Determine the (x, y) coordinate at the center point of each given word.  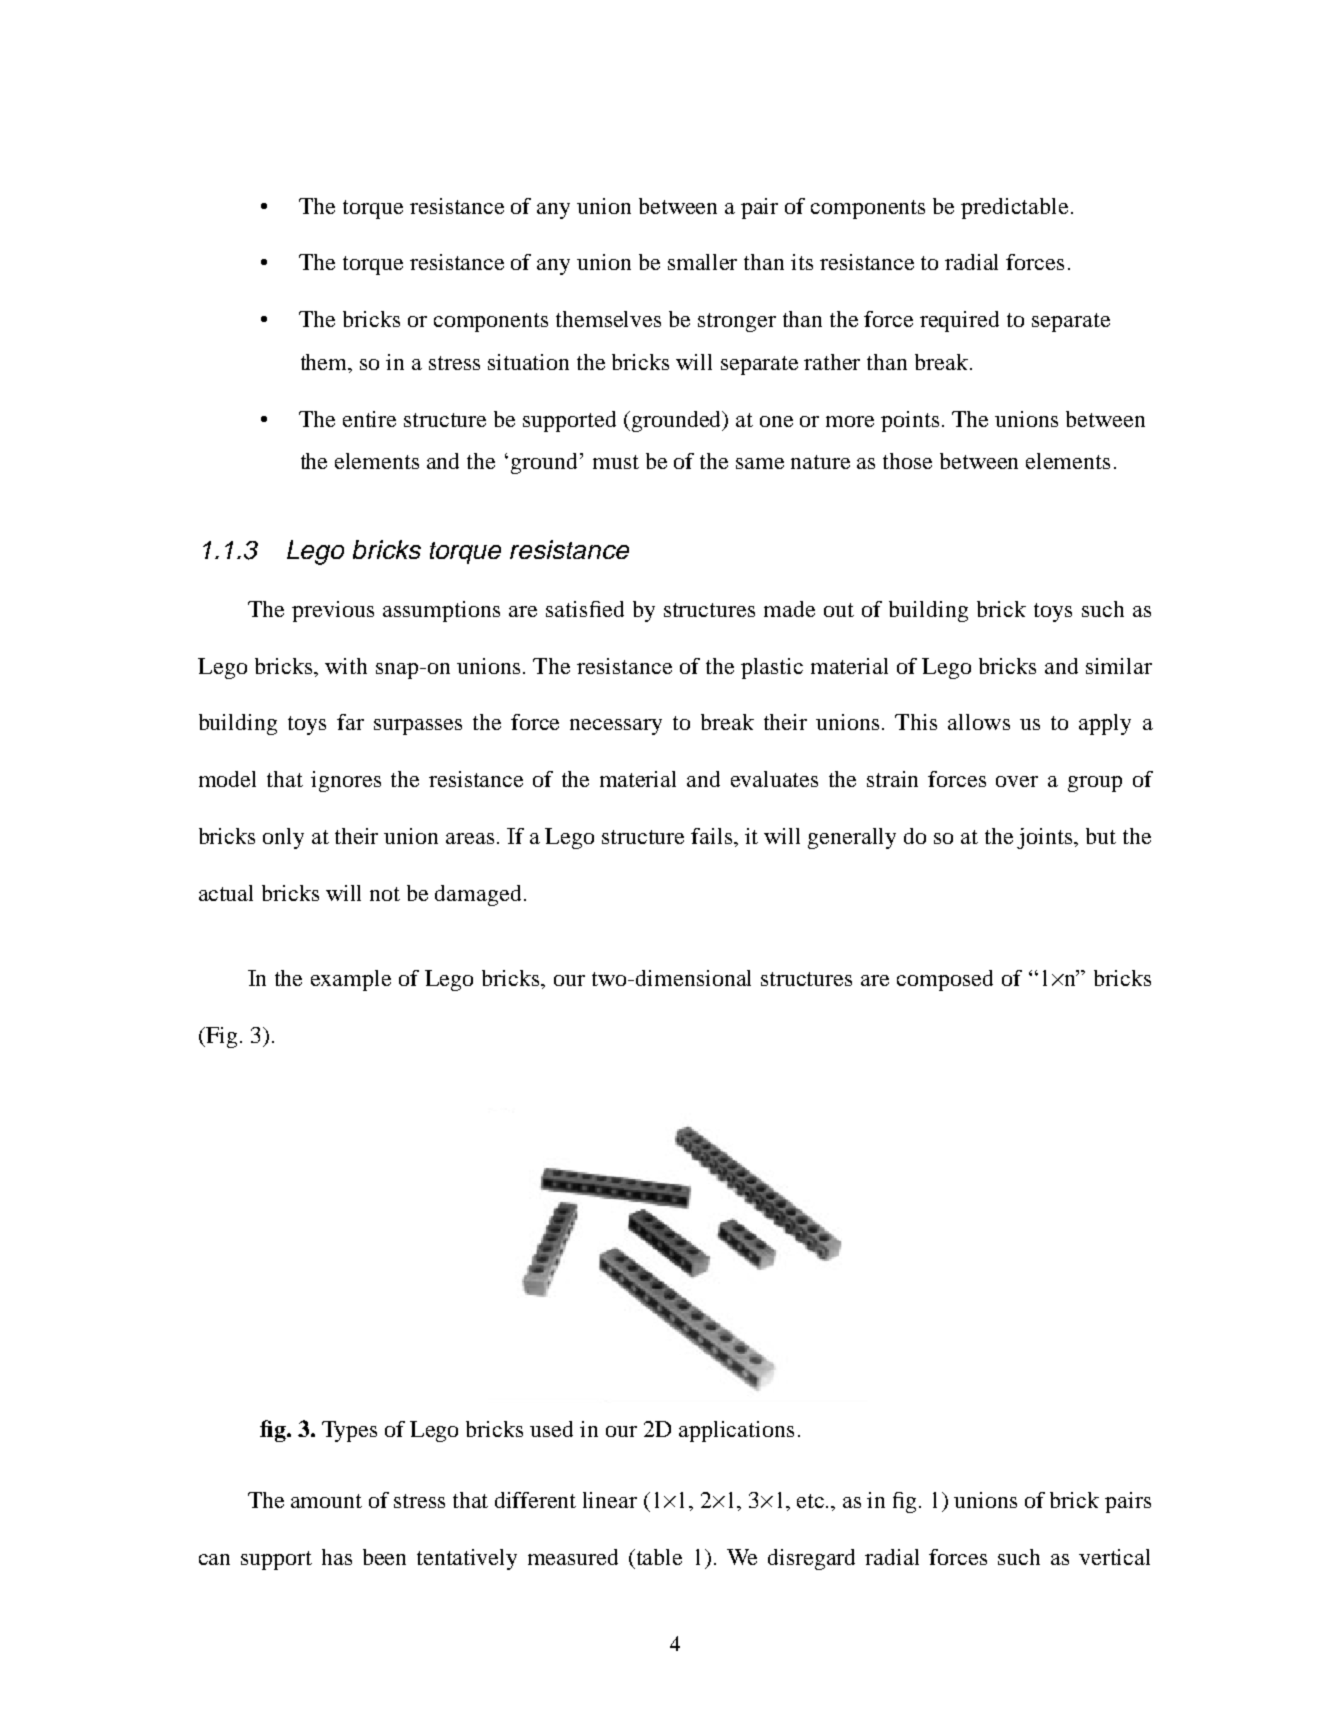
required (959, 321)
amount (326, 1501)
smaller (702, 262)
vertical (1114, 1557)
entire (369, 419)
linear (610, 1500)
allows (979, 722)
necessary (616, 727)
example (351, 980)
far (350, 722)
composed (945, 980)
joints (1046, 838)
